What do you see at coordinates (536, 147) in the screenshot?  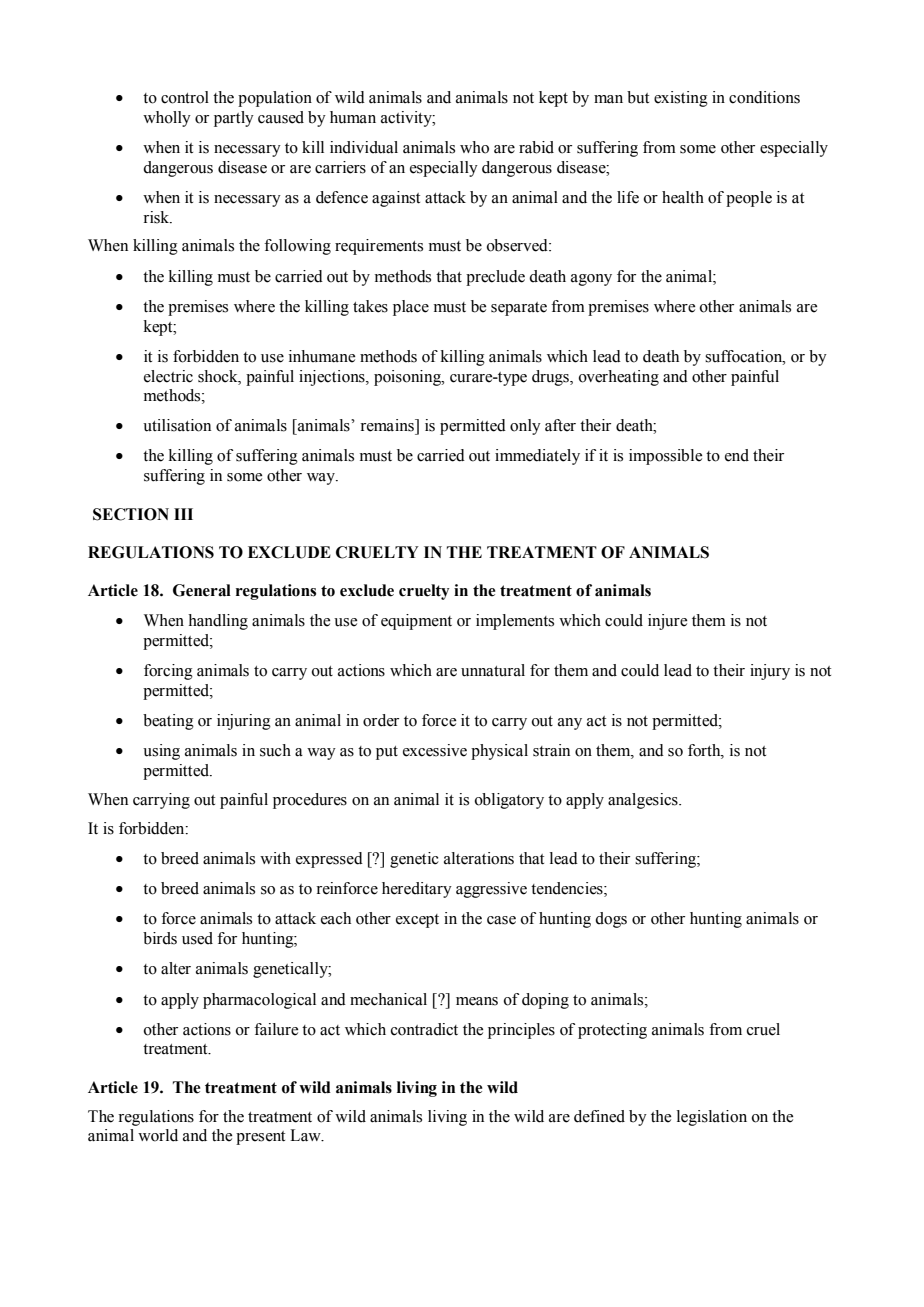 I see `rabid` at bounding box center [536, 147].
